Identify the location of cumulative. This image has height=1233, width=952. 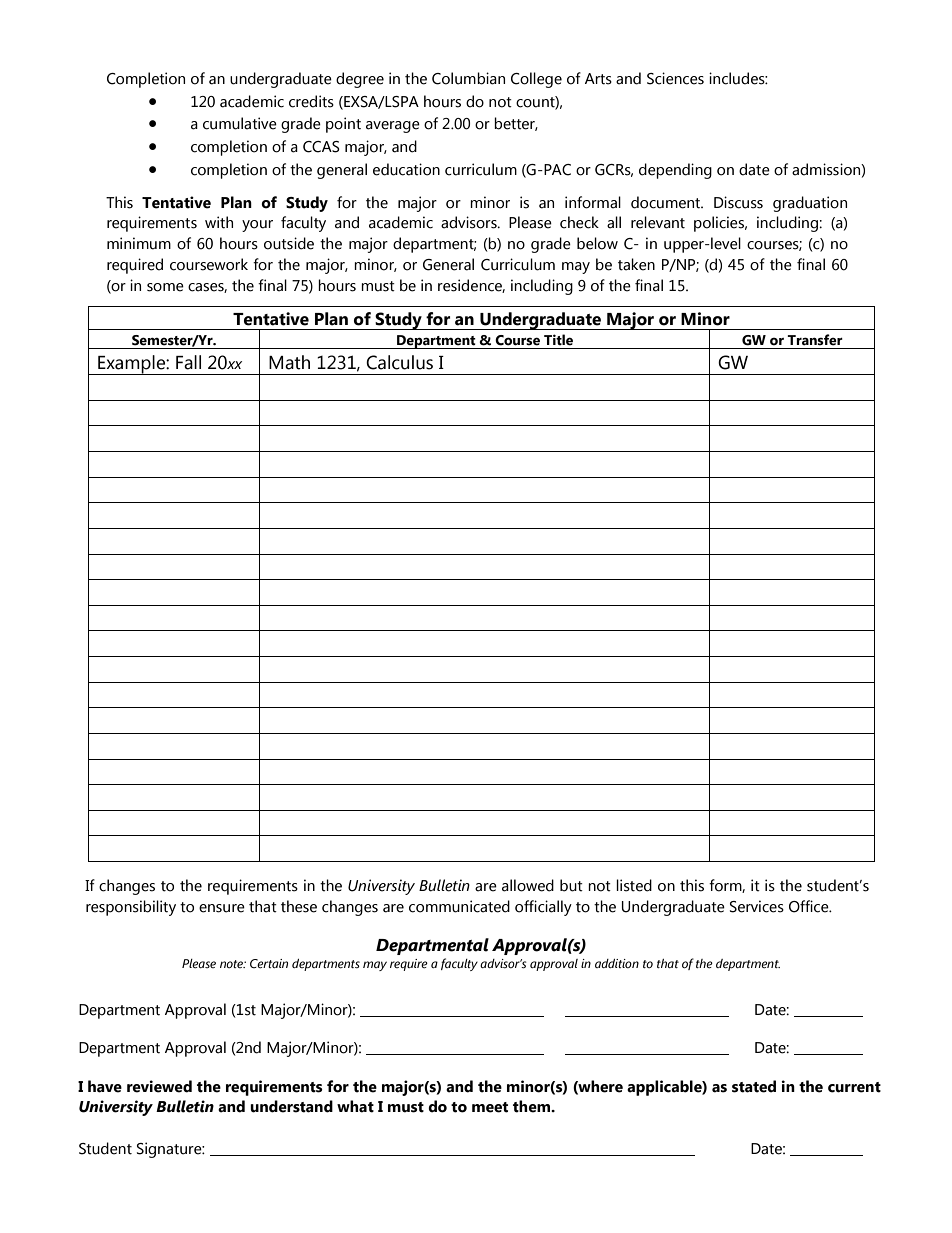
(240, 123).
